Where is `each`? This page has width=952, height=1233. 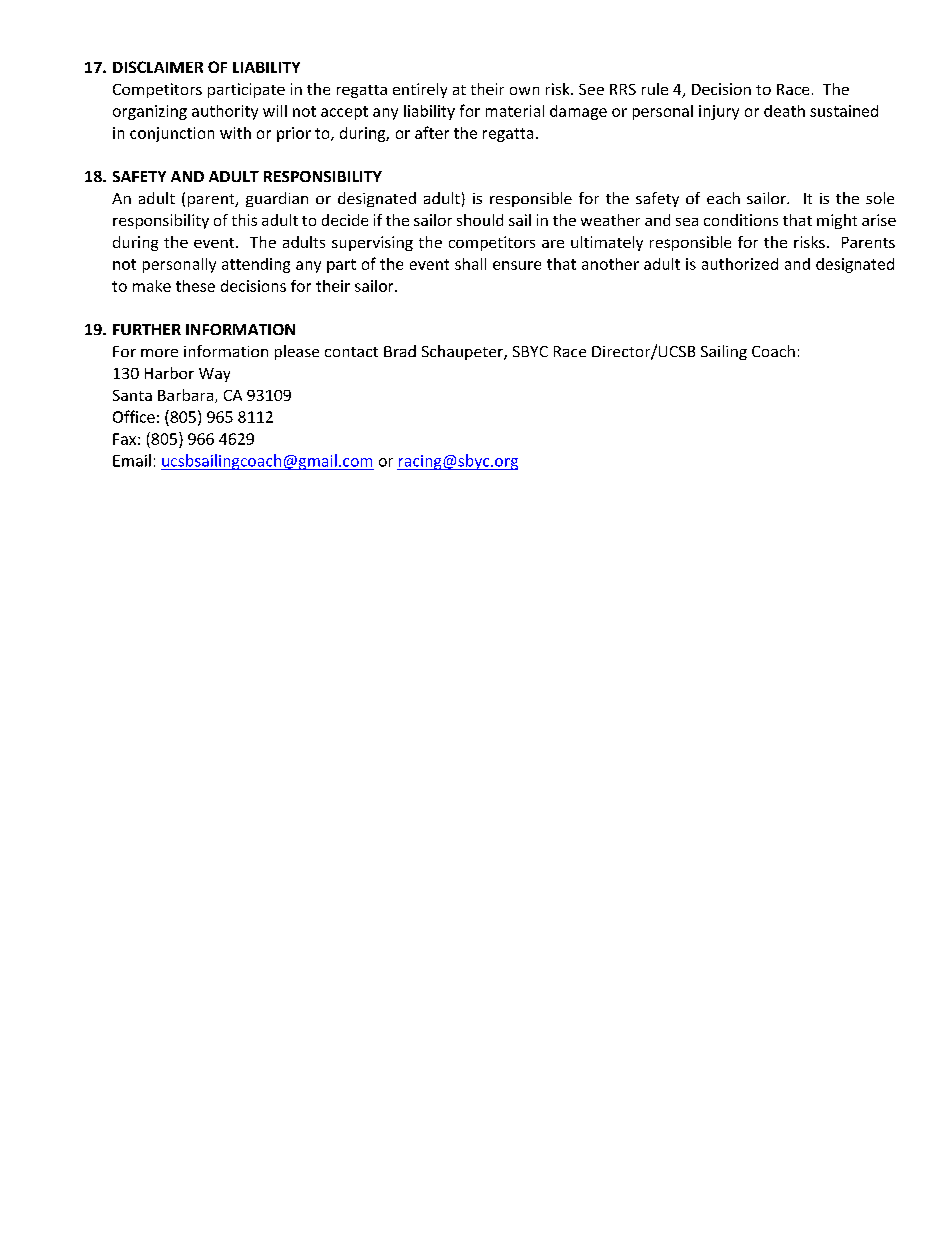
each is located at coordinates (723, 198).
